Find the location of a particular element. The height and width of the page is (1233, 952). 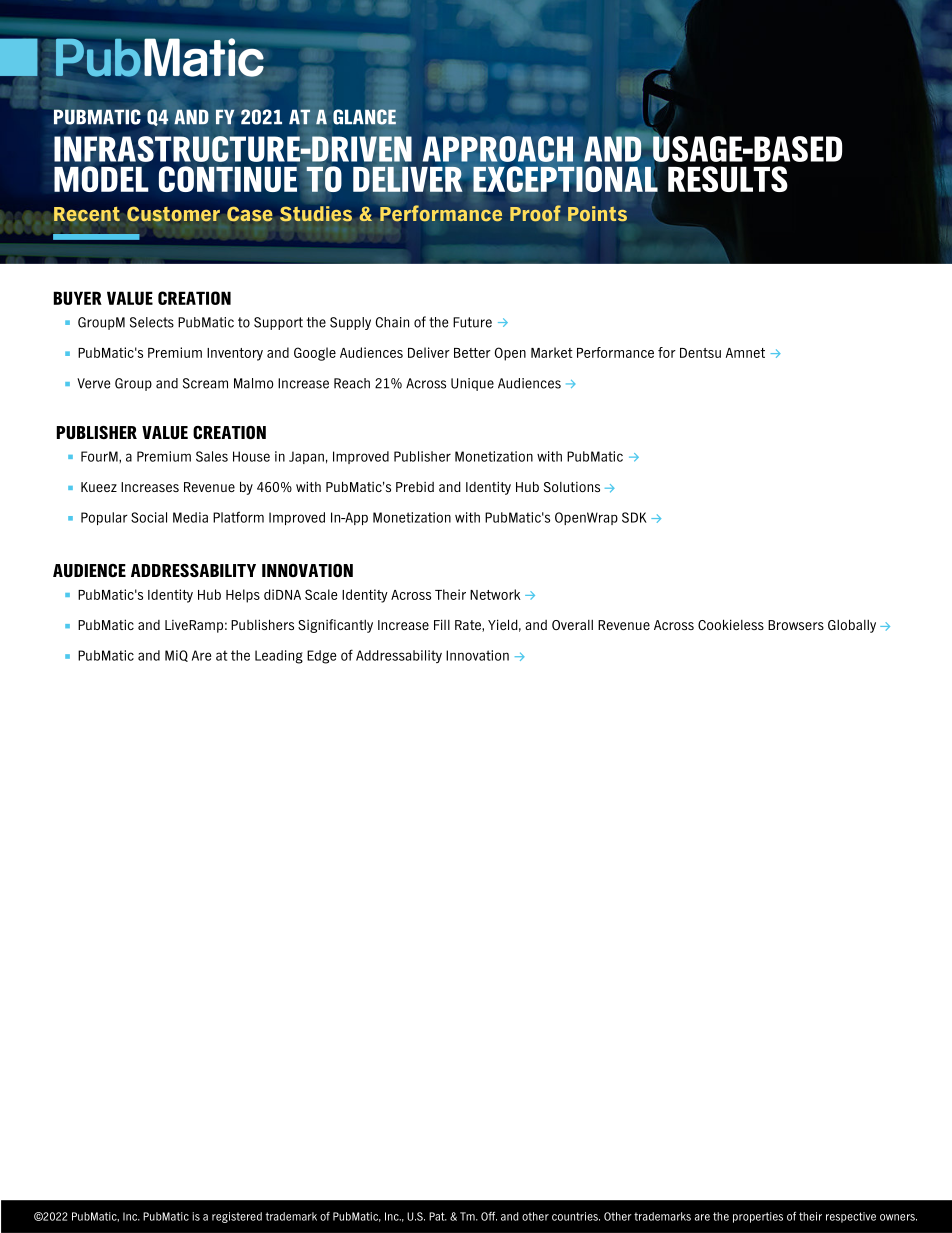

Browsers is located at coordinates (796, 625).
